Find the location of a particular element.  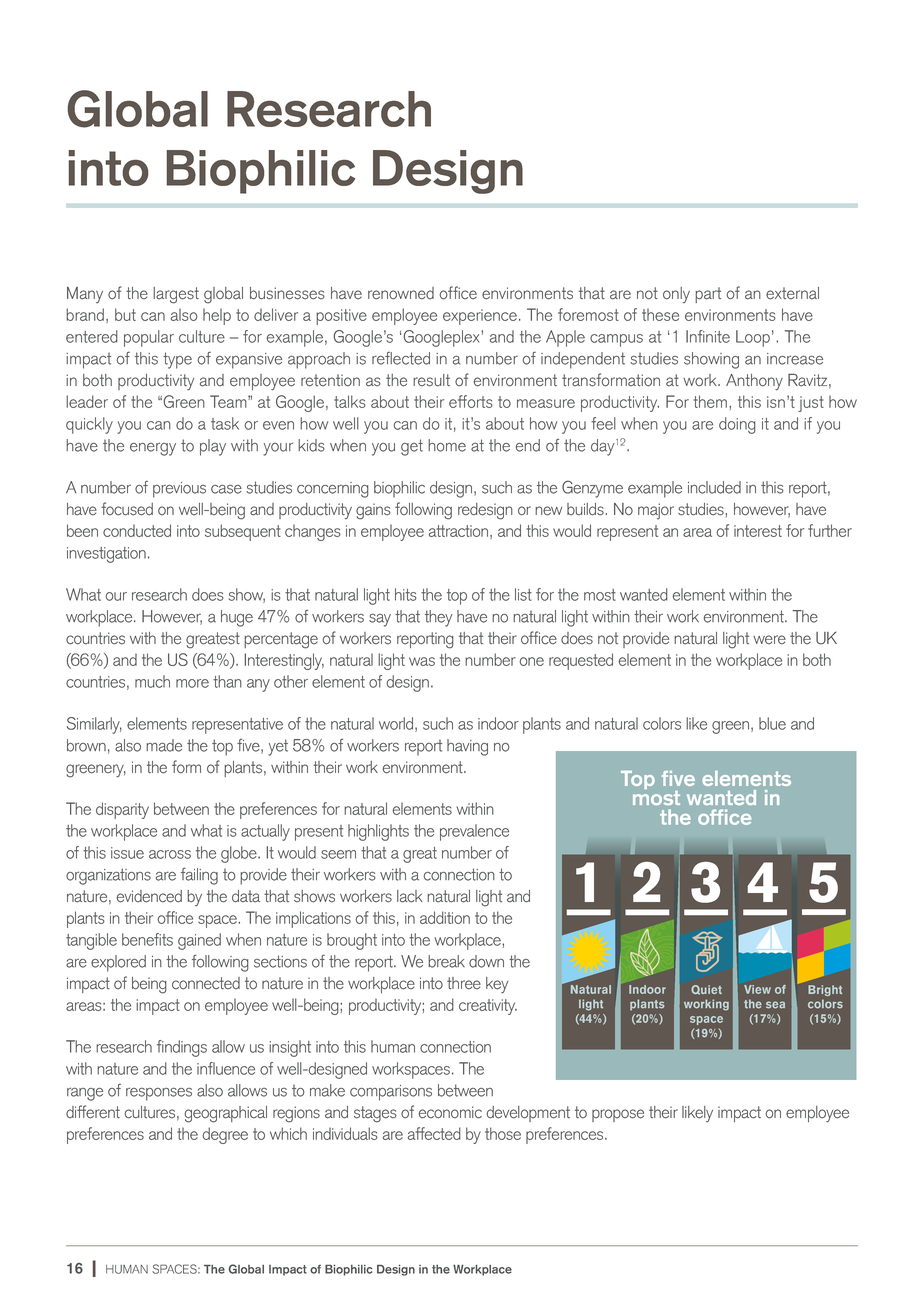

propose is located at coordinates (618, 1115).
